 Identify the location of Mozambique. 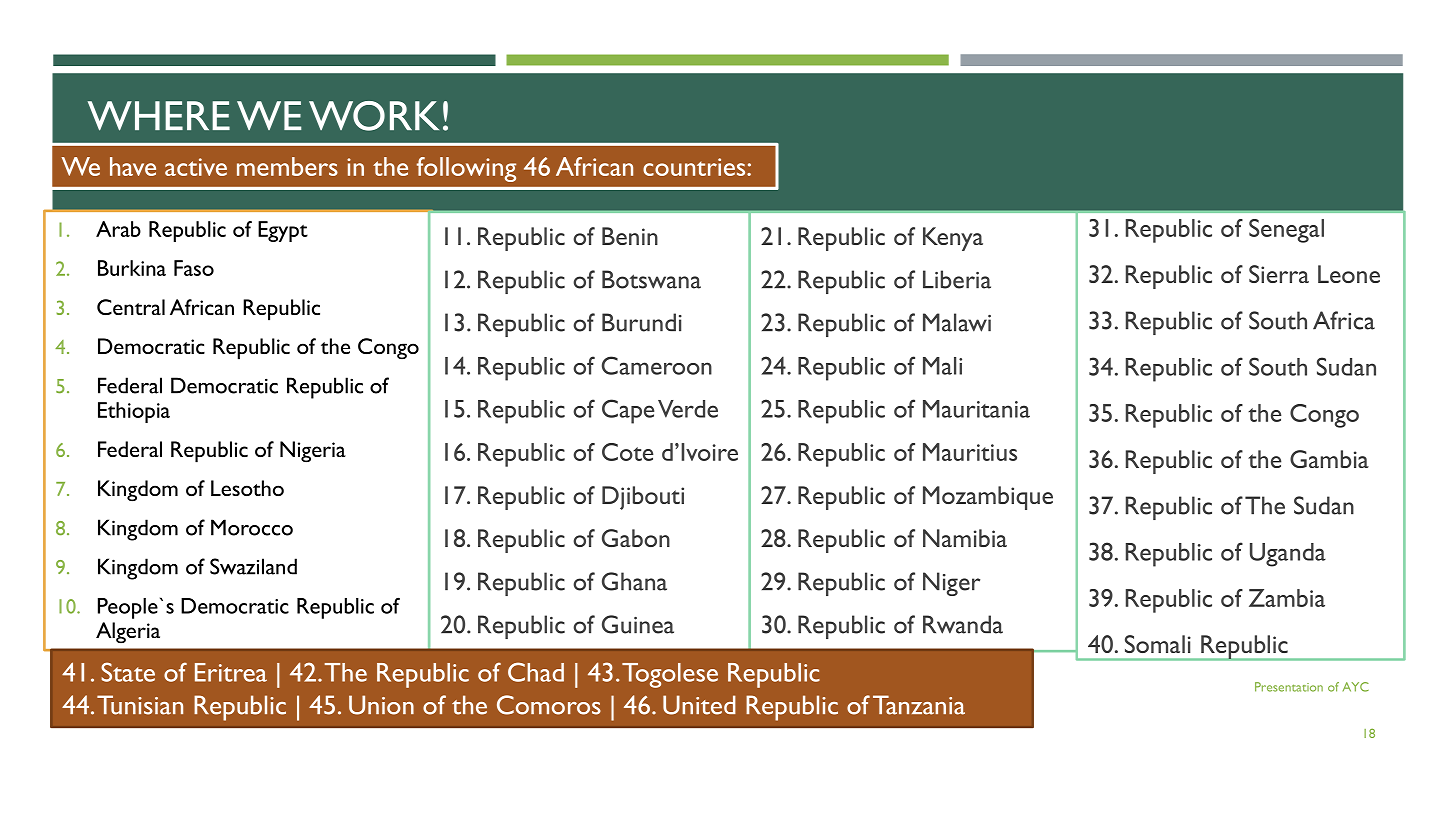
(988, 498).
